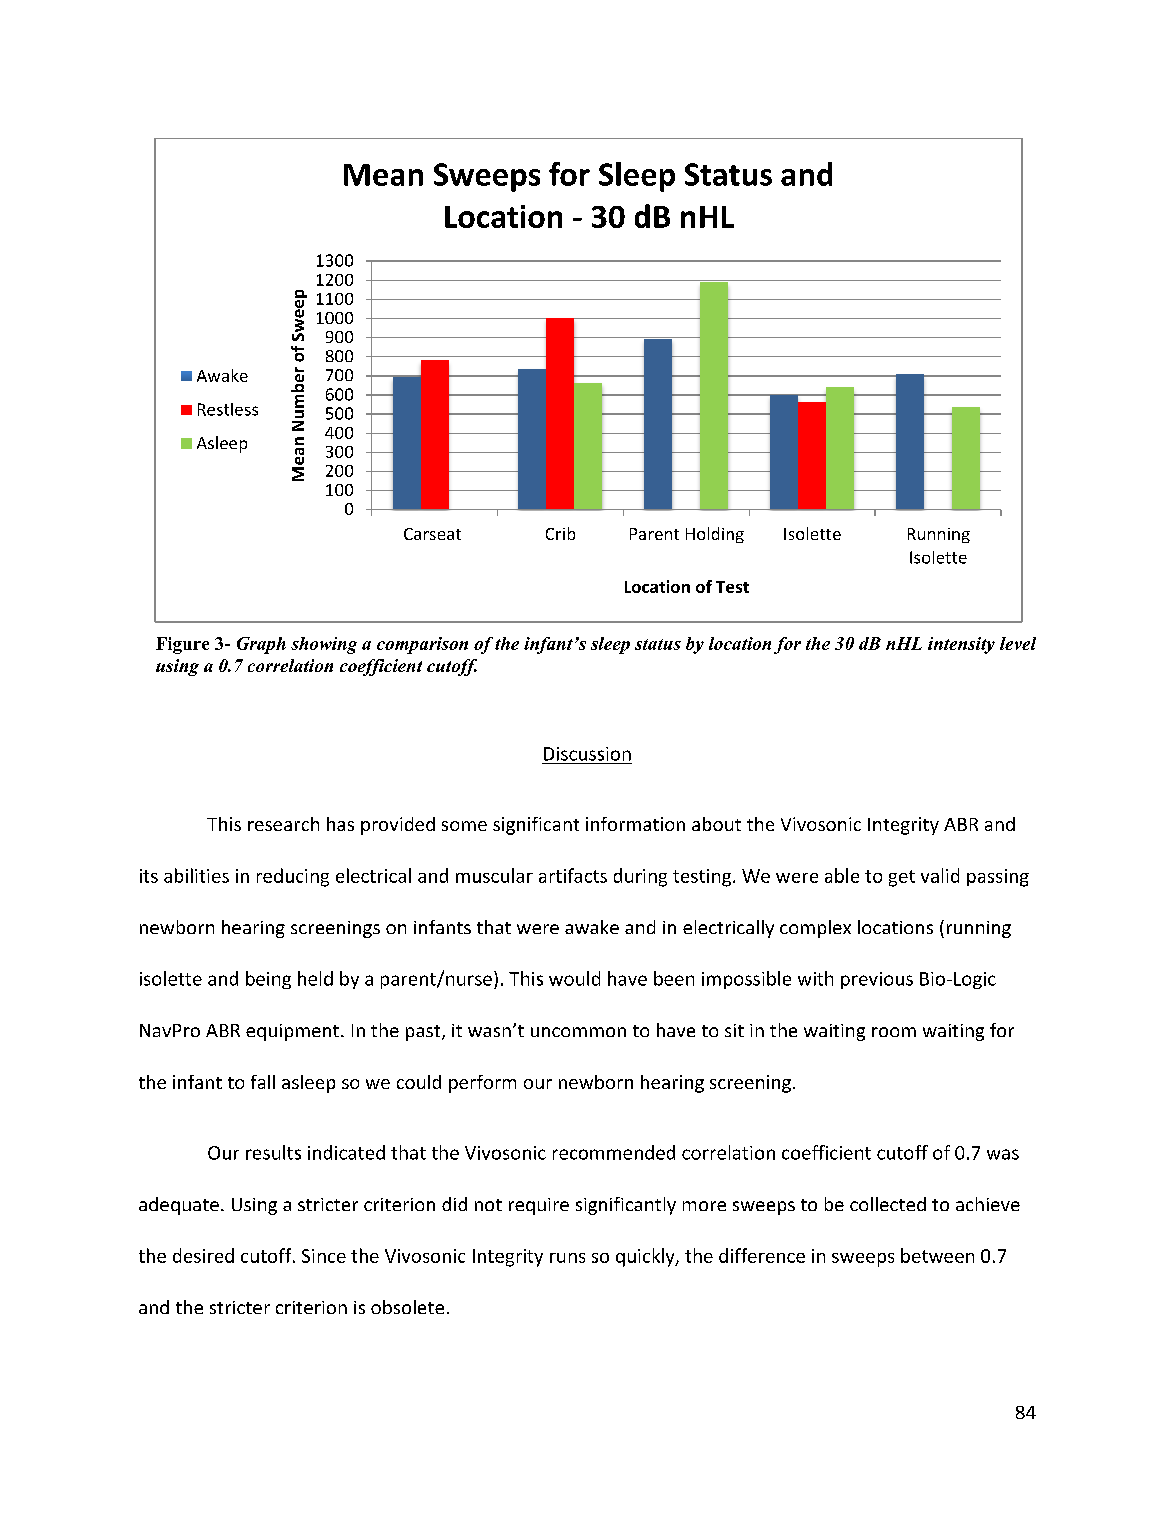  What do you see at coordinates (560, 533) in the page?
I see `Crib` at bounding box center [560, 533].
